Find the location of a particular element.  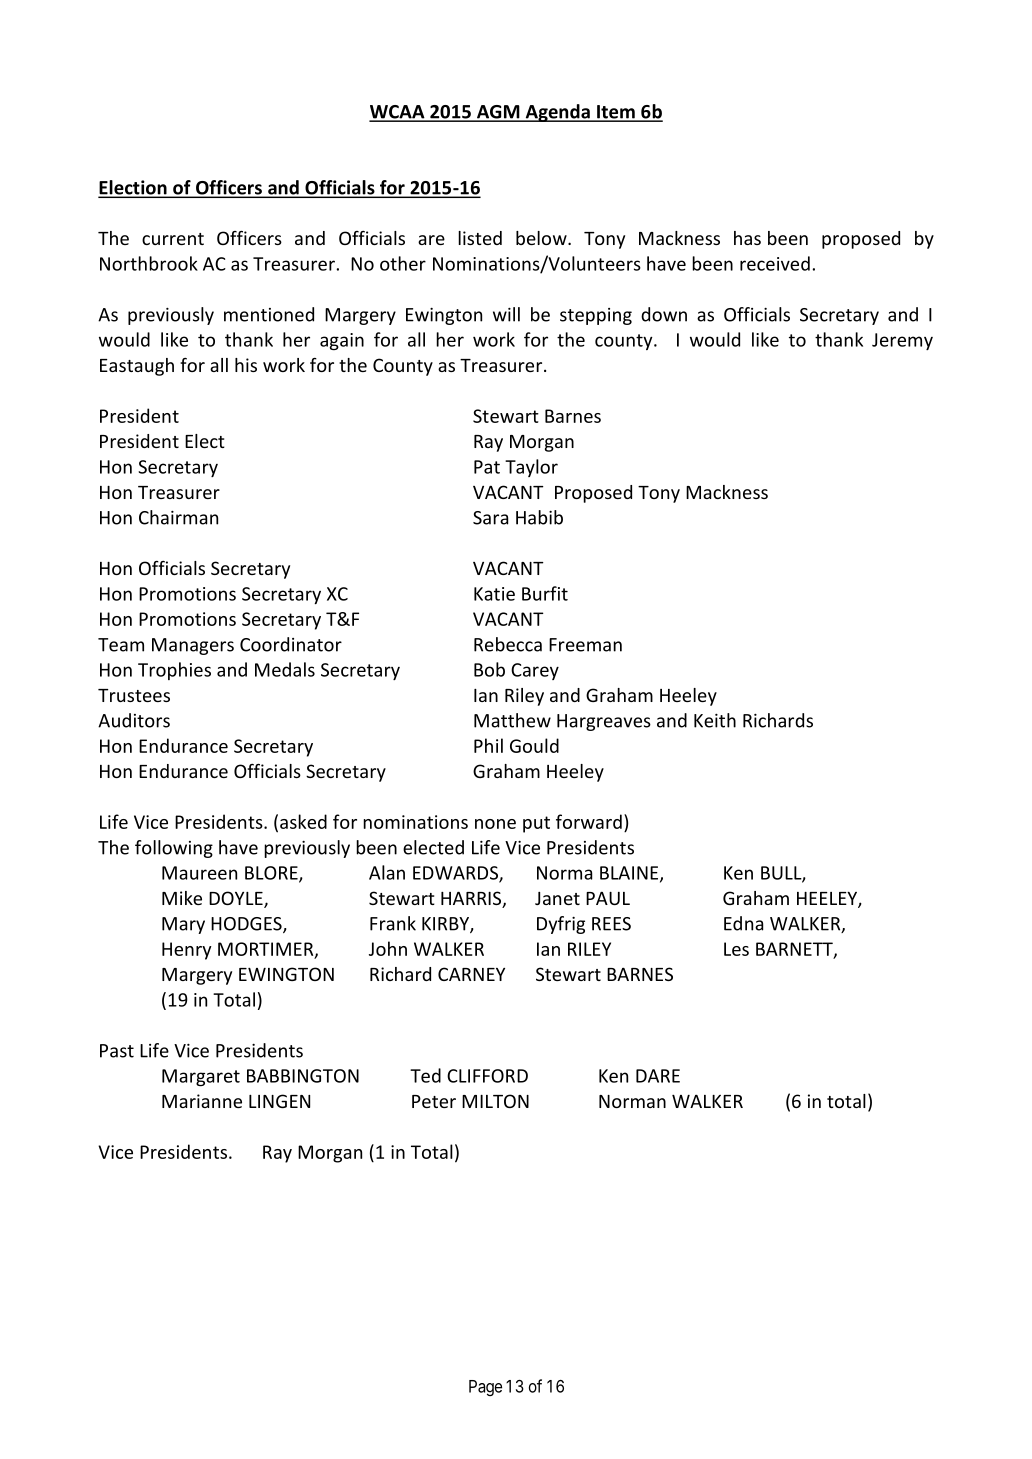

MILTON is located at coordinates (495, 1101).
